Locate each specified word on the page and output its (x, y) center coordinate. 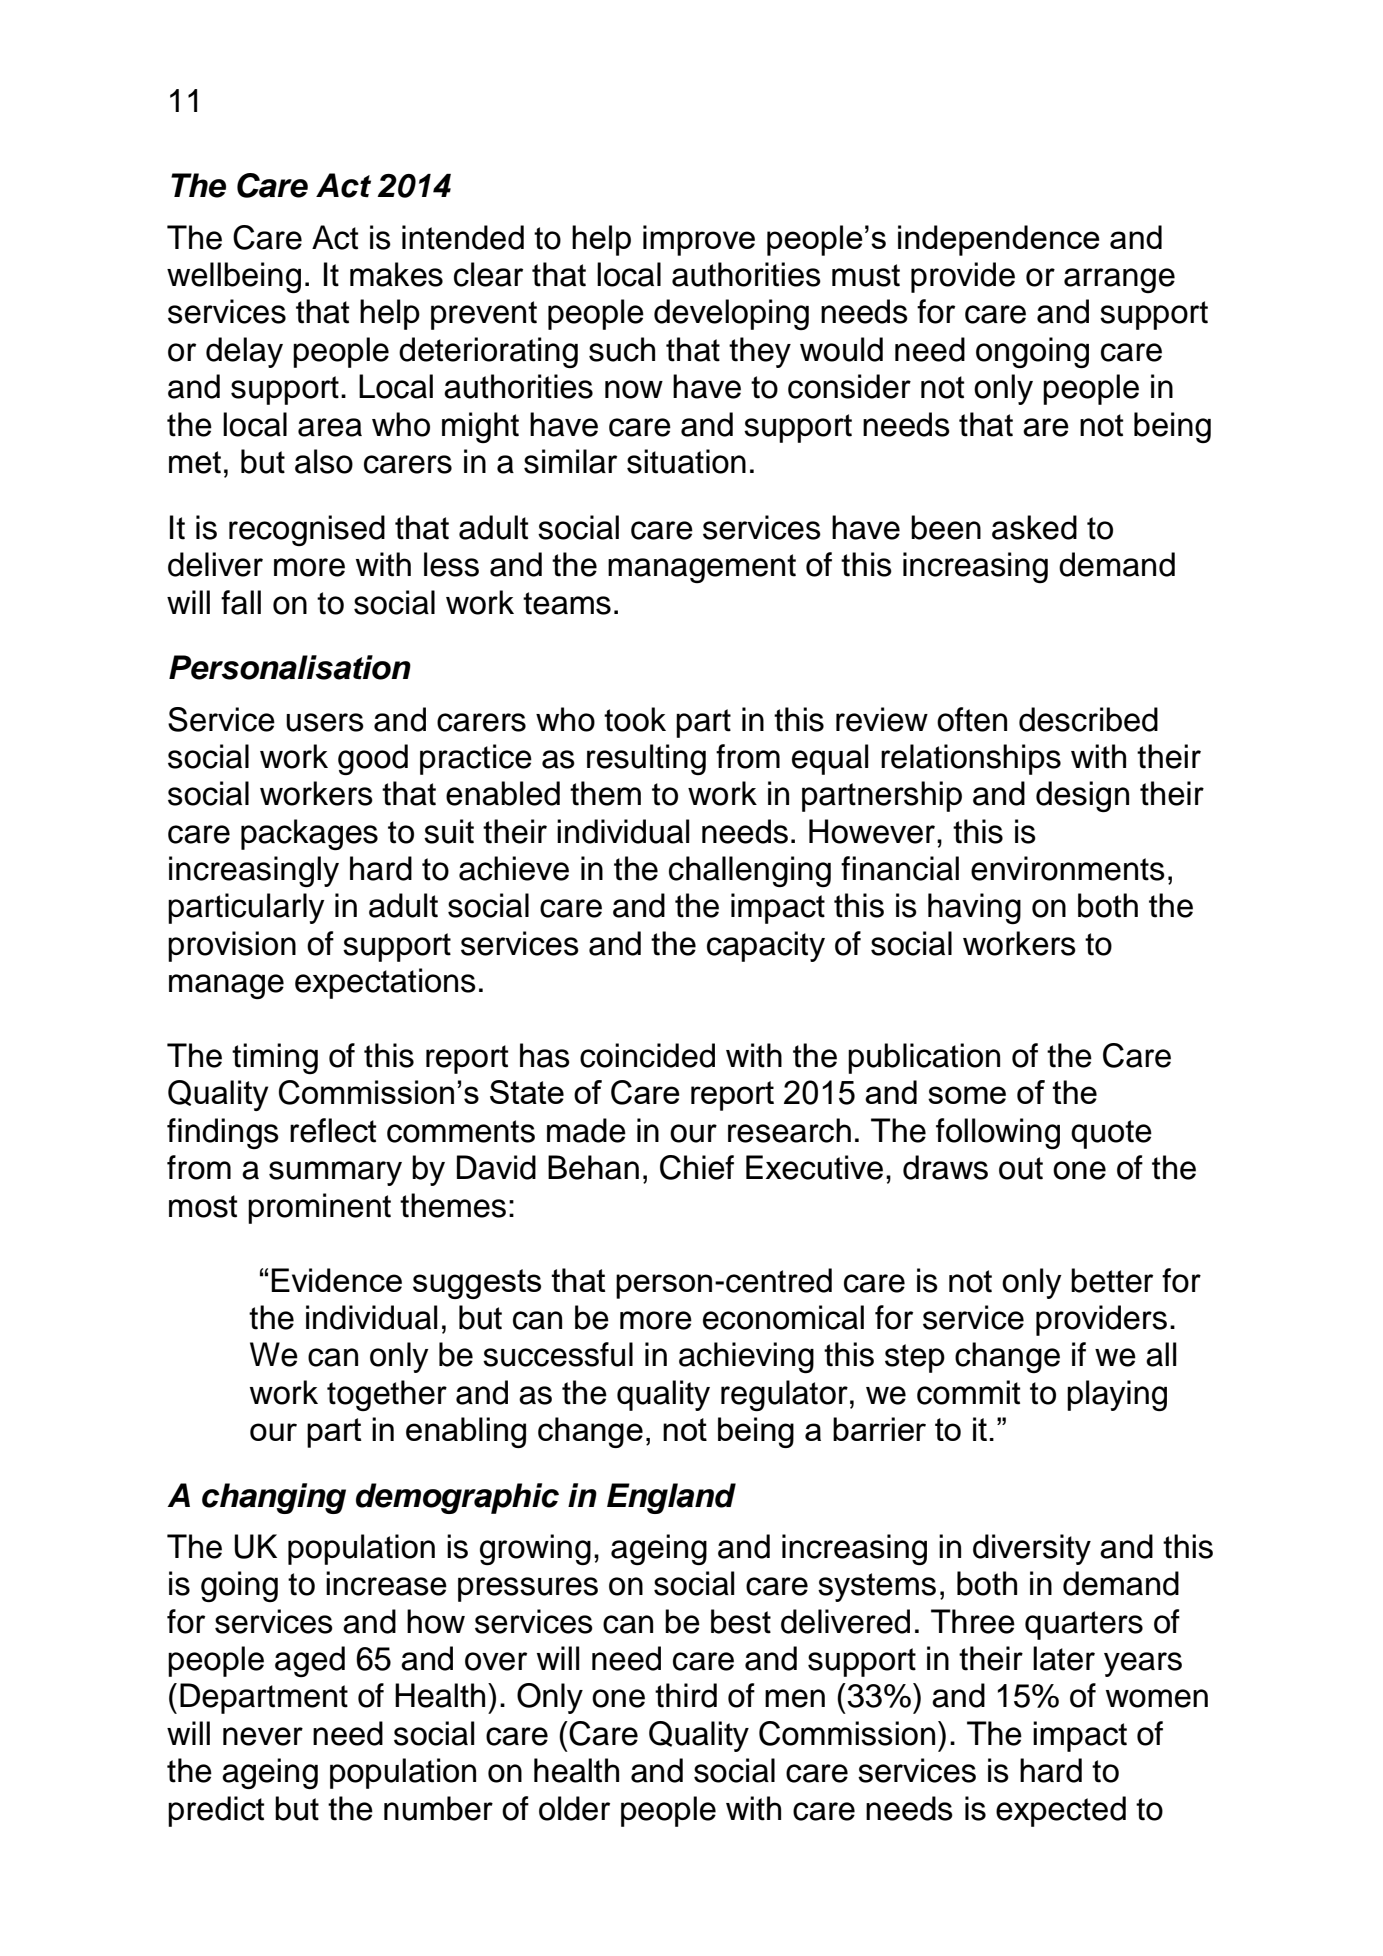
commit (968, 1392)
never (263, 1736)
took (635, 719)
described (1088, 719)
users (325, 722)
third (686, 1695)
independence (999, 240)
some (967, 1095)
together (387, 1395)
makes (396, 274)
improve (699, 240)
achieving (746, 1357)
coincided (647, 1055)
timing (275, 1058)
